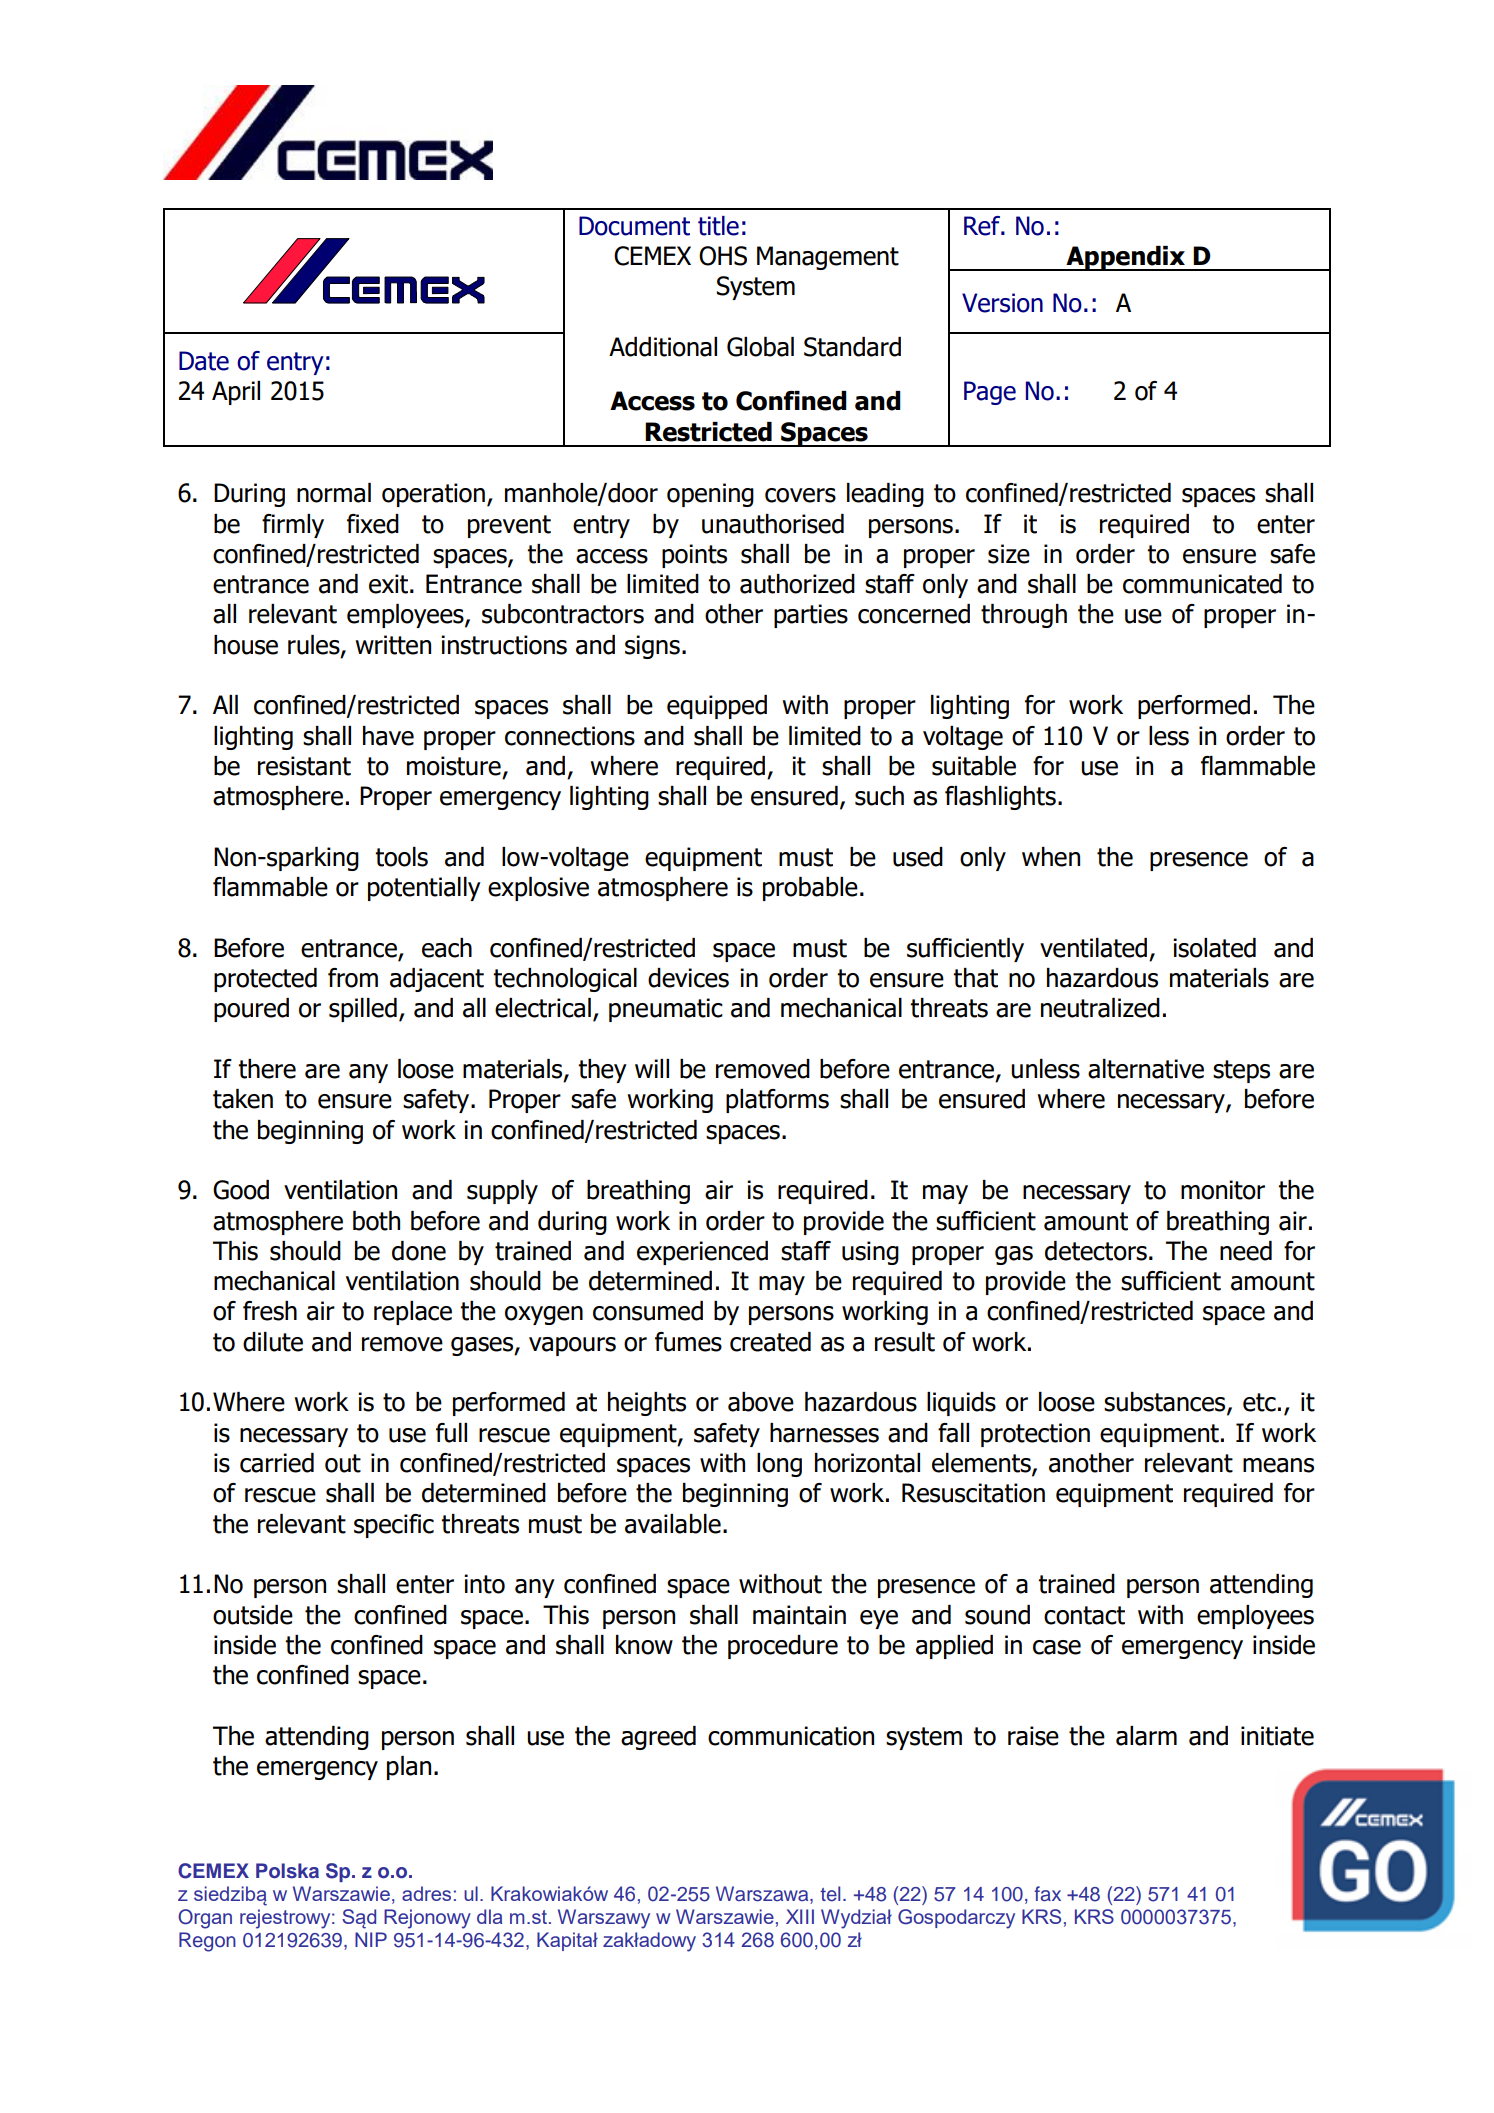  Describe the element at coordinates (267, 1069) in the screenshot. I see `there` at that location.
